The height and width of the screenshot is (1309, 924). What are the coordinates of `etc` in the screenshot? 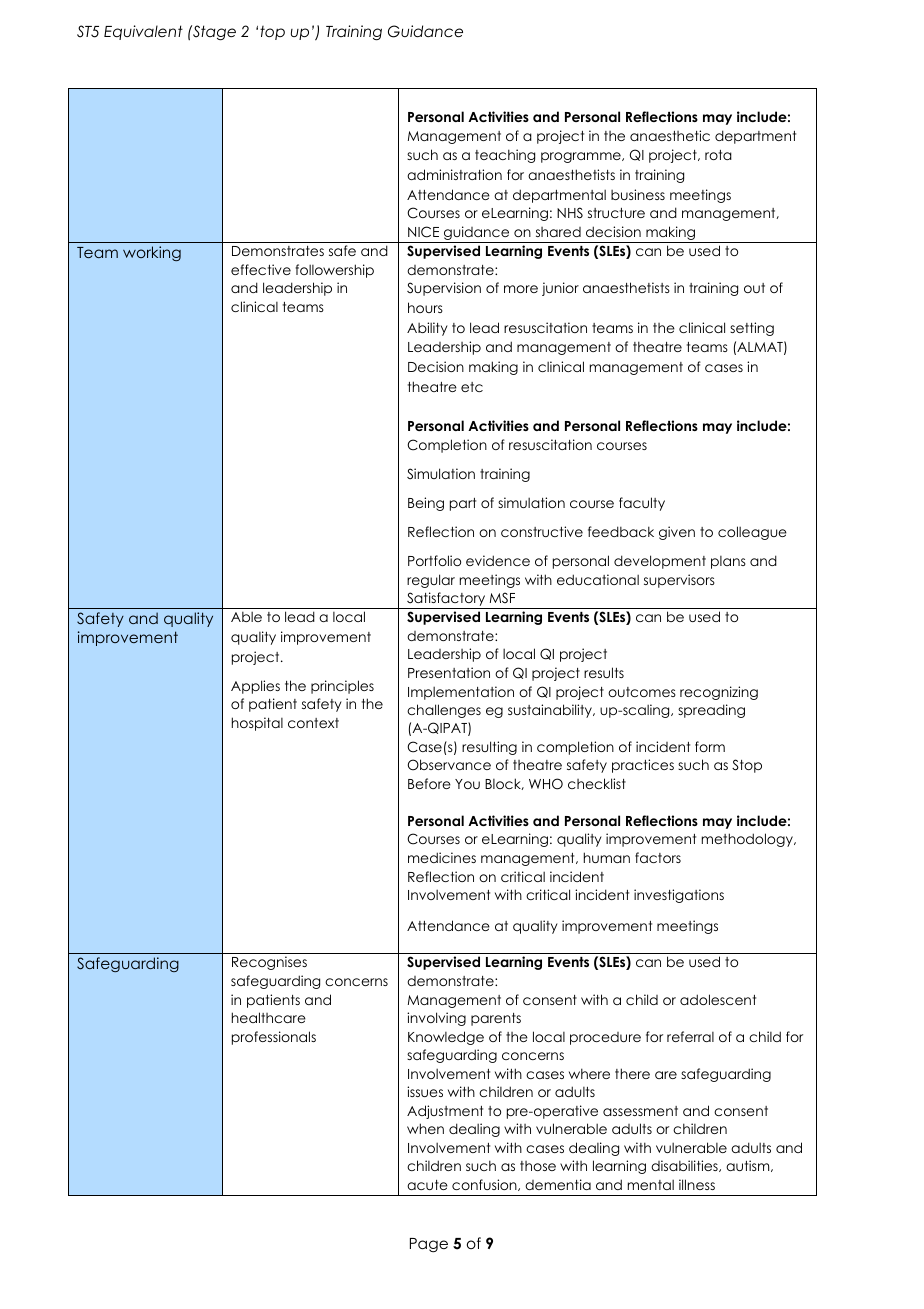 It's located at (472, 387).
